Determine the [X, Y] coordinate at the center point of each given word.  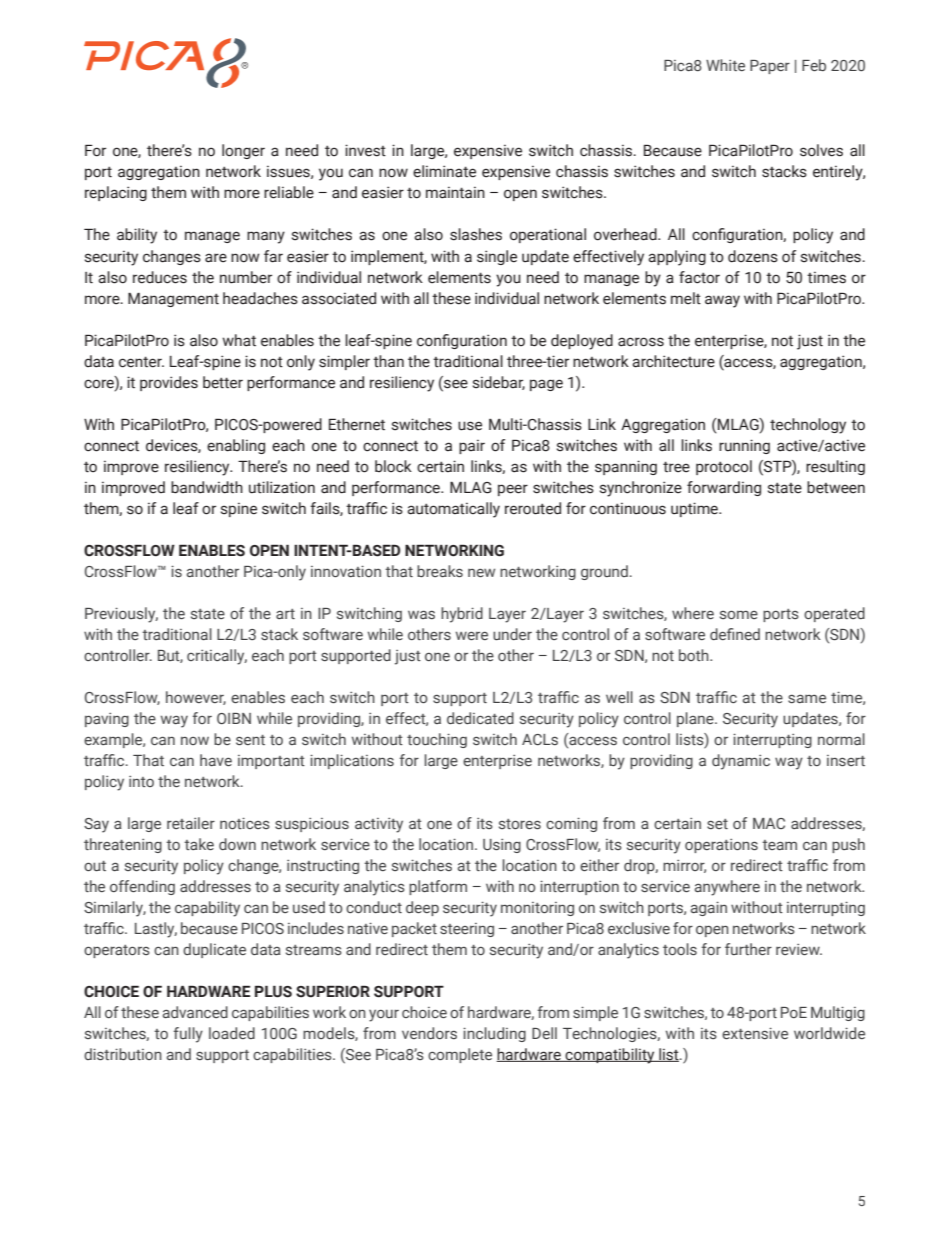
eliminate [444, 171]
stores [520, 824]
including [494, 1034]
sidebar [499, 383]
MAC [769, 823]
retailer [191, 823]
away [722, 301]
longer [243, 151]
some [739, 614]
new [481, 572]
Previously [121, 615]
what [239, 340]
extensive [755, 1033]
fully [188, 1035]
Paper [770, 67]
